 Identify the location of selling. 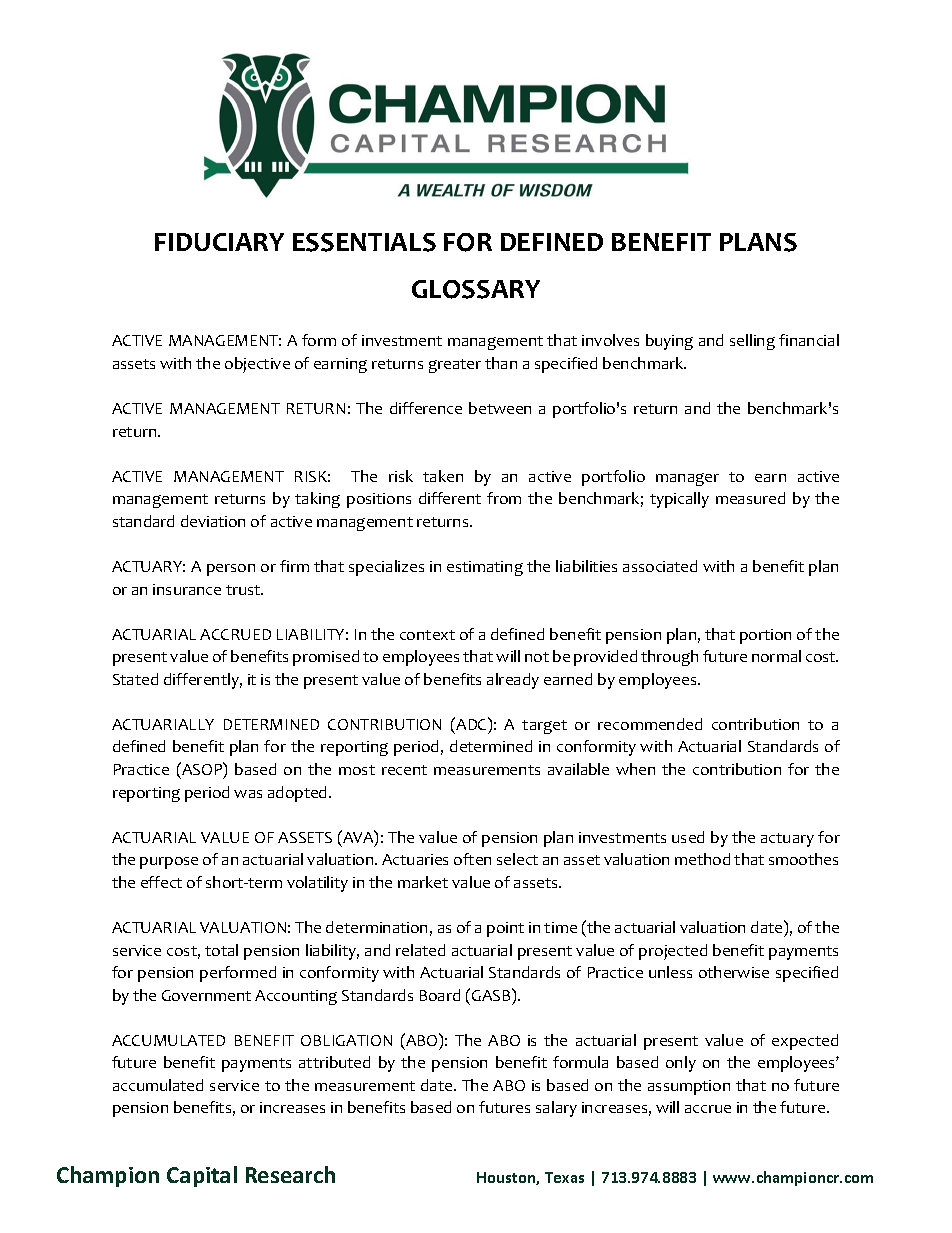
(752, 342).
